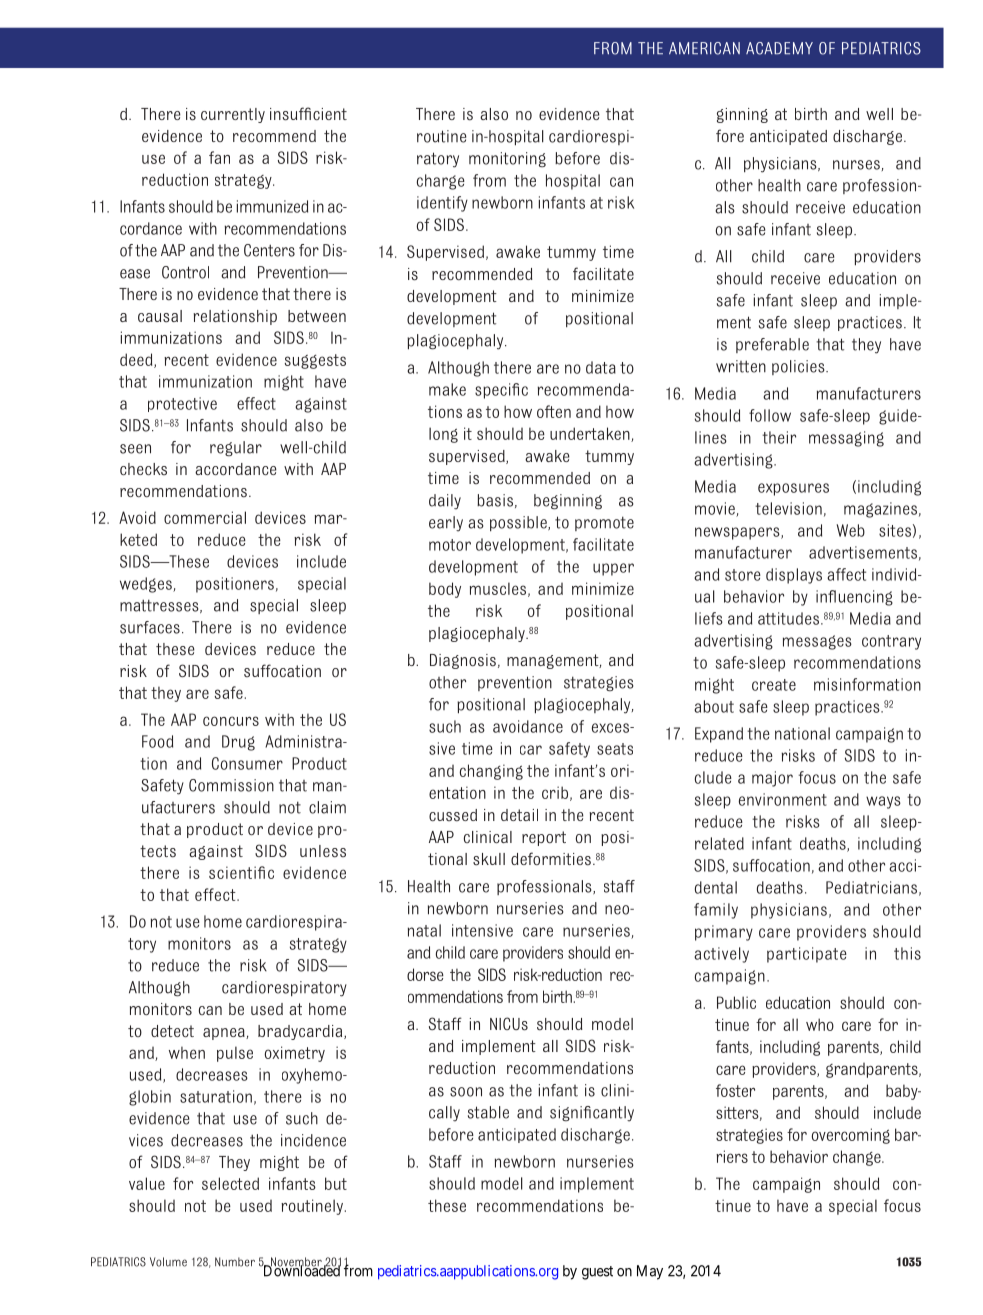 The image size is (983, 1315). I want to click on changing, so click(491, 772).
